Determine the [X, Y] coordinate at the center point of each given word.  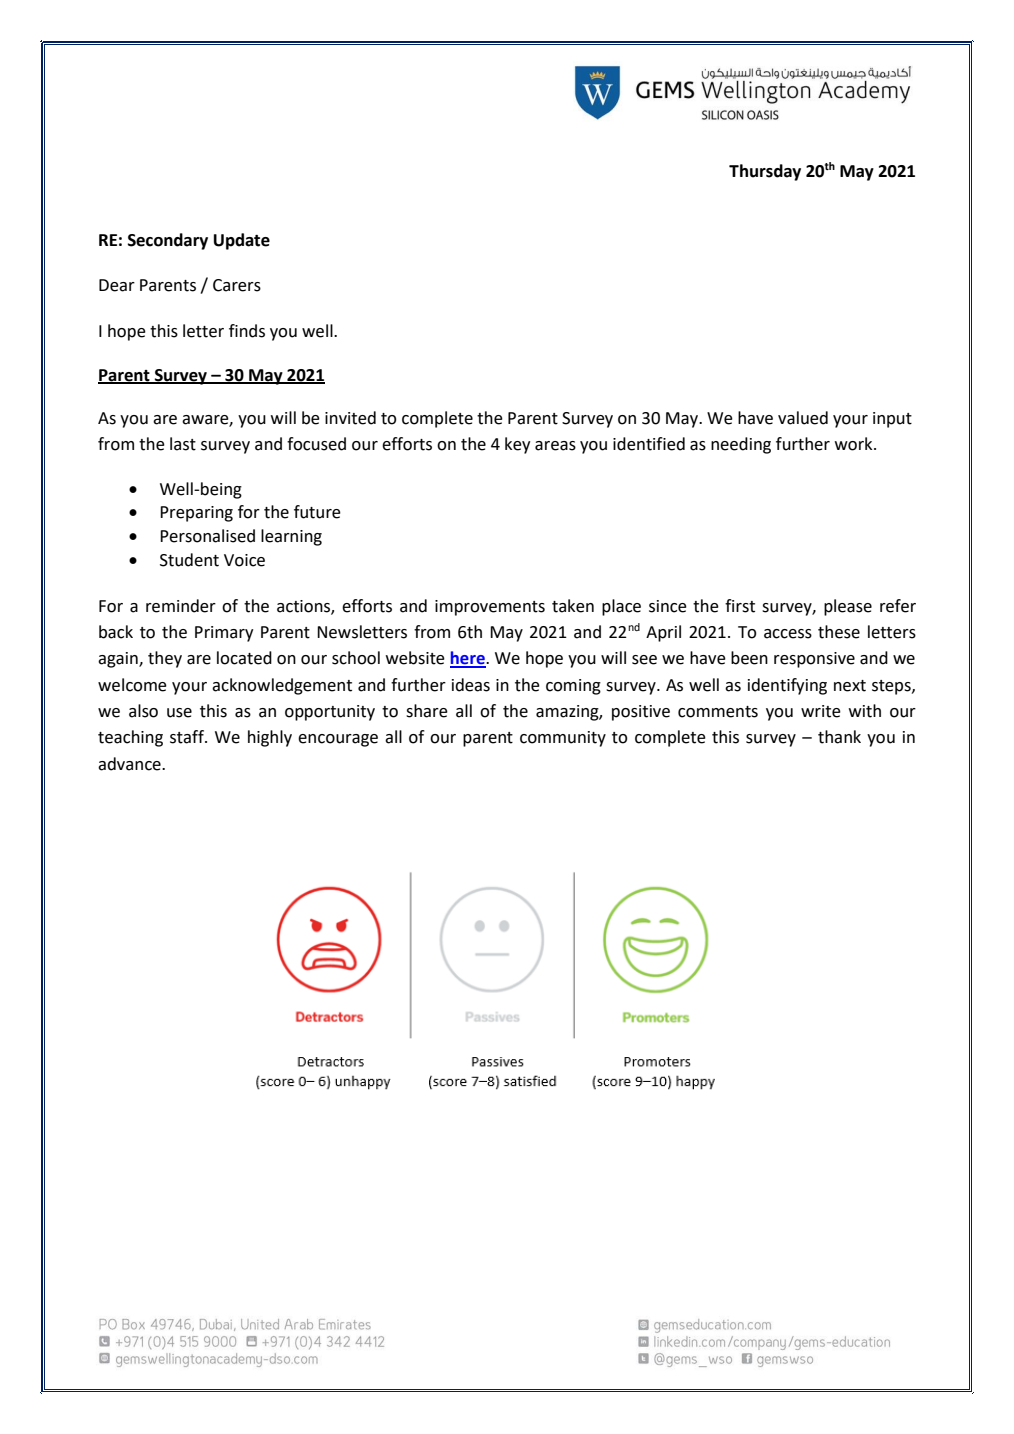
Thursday [765, 172]
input [892, 420]
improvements [490, 608]
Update [242, 241]
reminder [181, 606]
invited [350, 418]
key [517, 445]
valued [803, 418]
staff [188, 737]
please [848, 607]
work [855, 444]
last [183, 444]
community [563, 739]
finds [247, 331]
